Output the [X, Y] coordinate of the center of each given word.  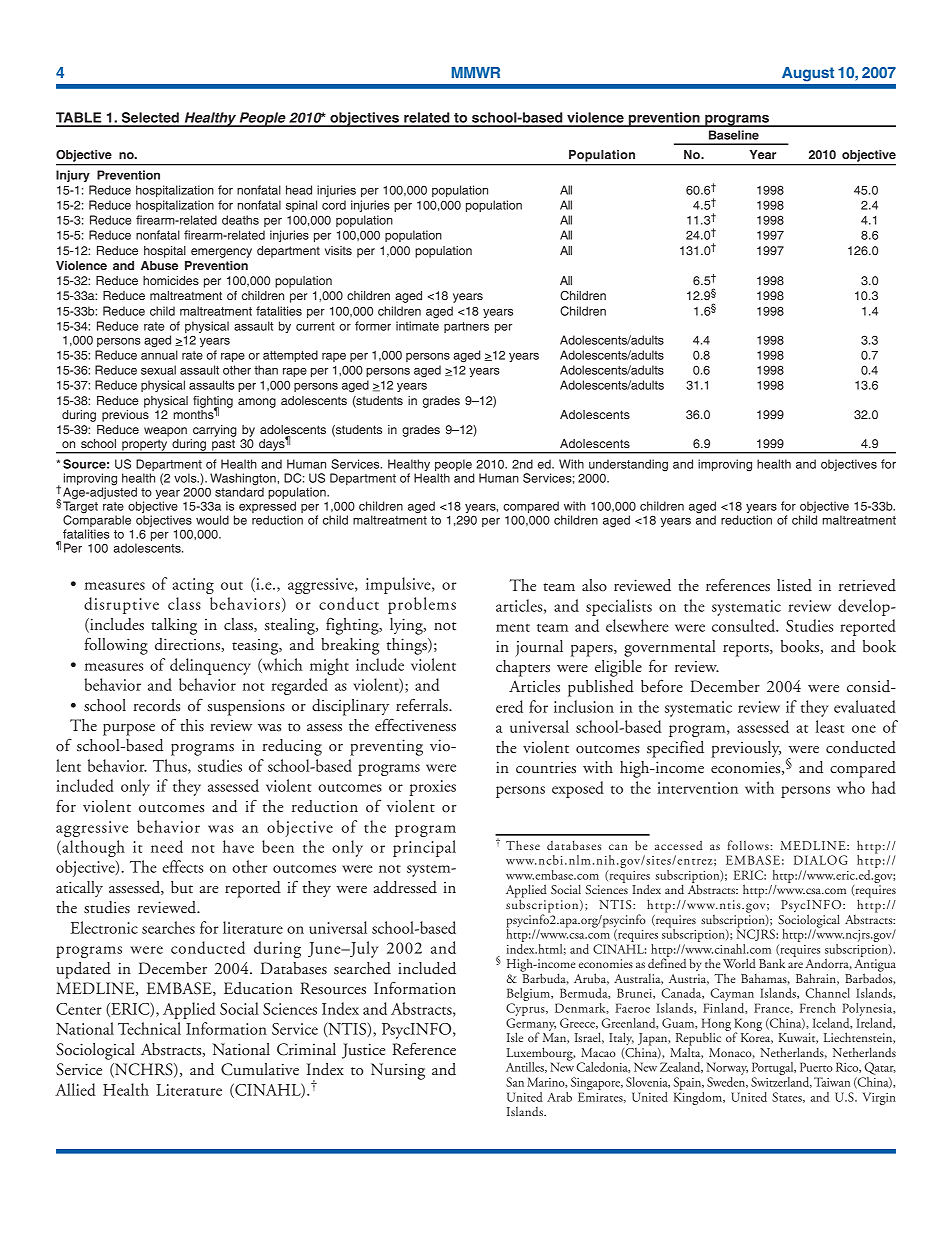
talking [174, 626]
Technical [149, 1028]
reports [747, 650]
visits [338, 250]
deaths [240, 220]
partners [466, 327]
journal [539, 648]
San [515, 1082]
